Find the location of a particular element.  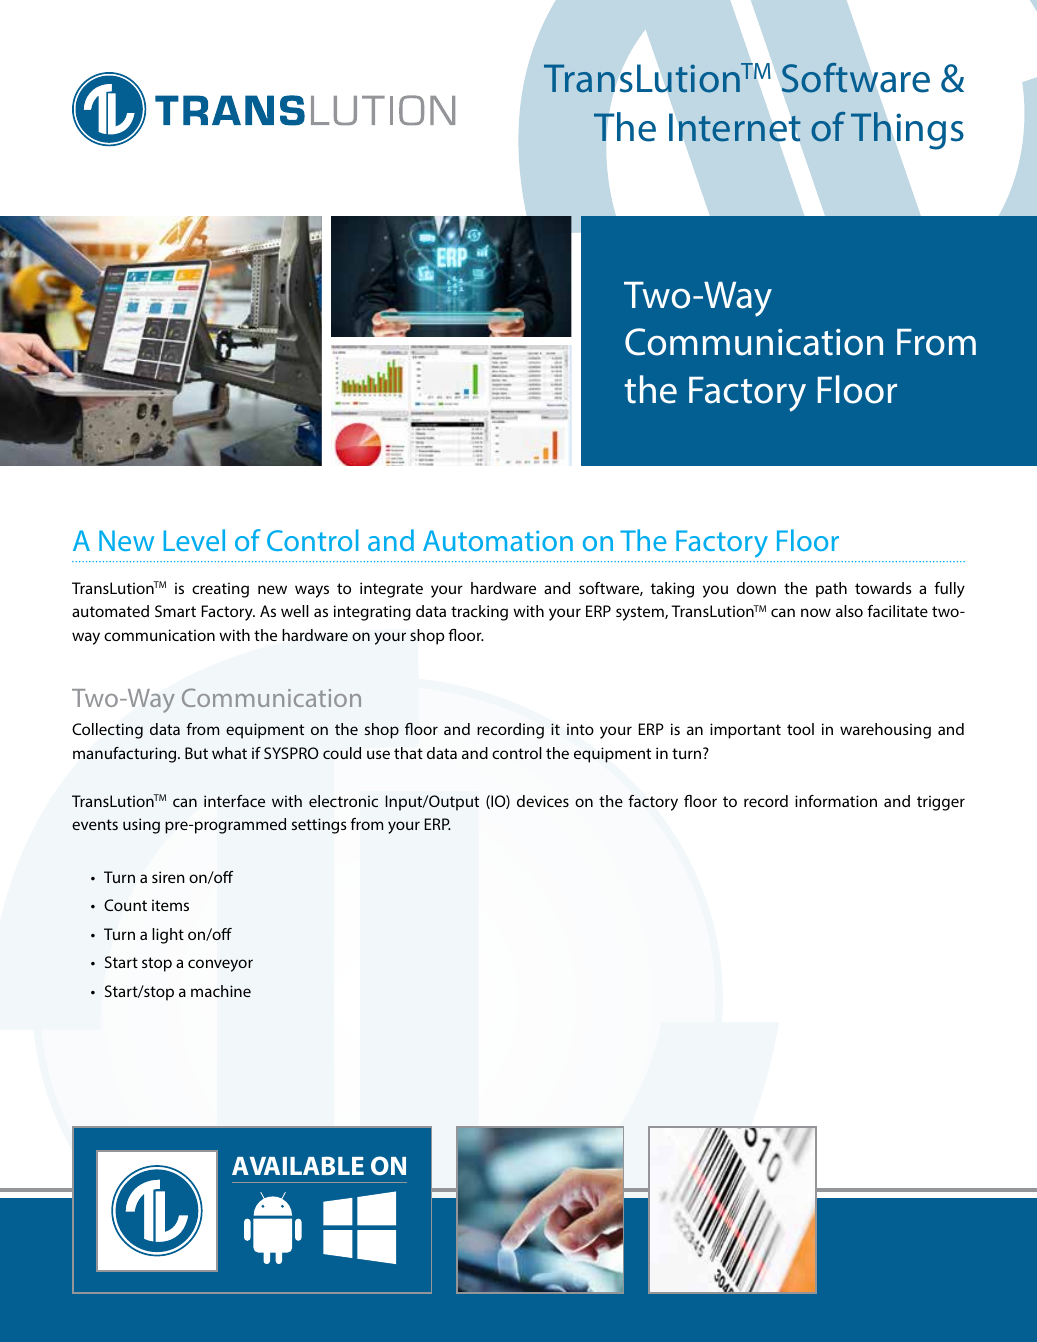

conveyor is located at coordinates (220, 965).
